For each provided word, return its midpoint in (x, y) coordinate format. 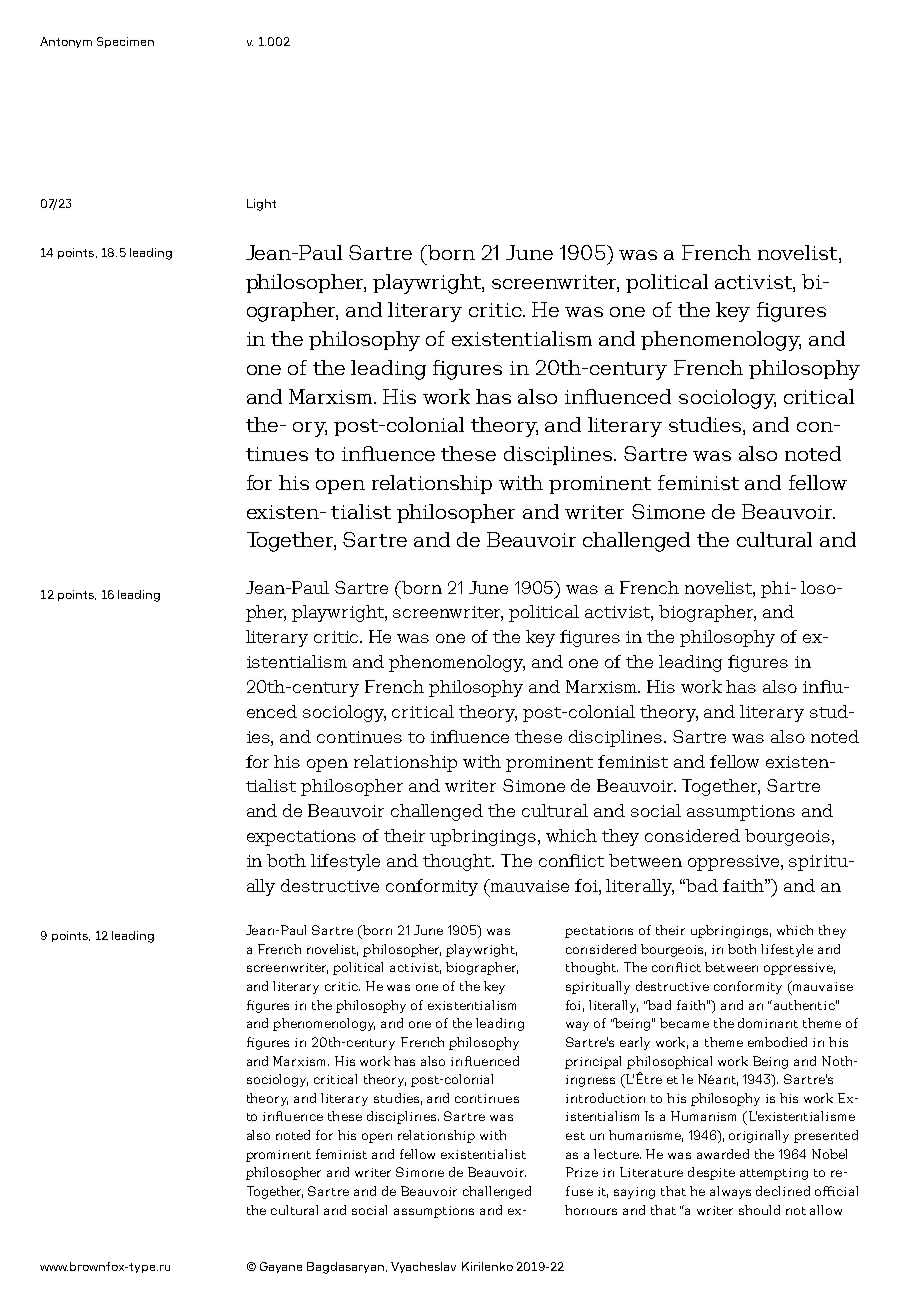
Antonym (66, 42)
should (759, 1210)
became (684, 1023)
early (635, 1043)
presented (826, 1136)
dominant (768, 1023)
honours (591, 1210)
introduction (605, 1098)
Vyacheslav (423, 1267)
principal (593, 1062)
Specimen (125, 42)
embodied (777, 1042)
